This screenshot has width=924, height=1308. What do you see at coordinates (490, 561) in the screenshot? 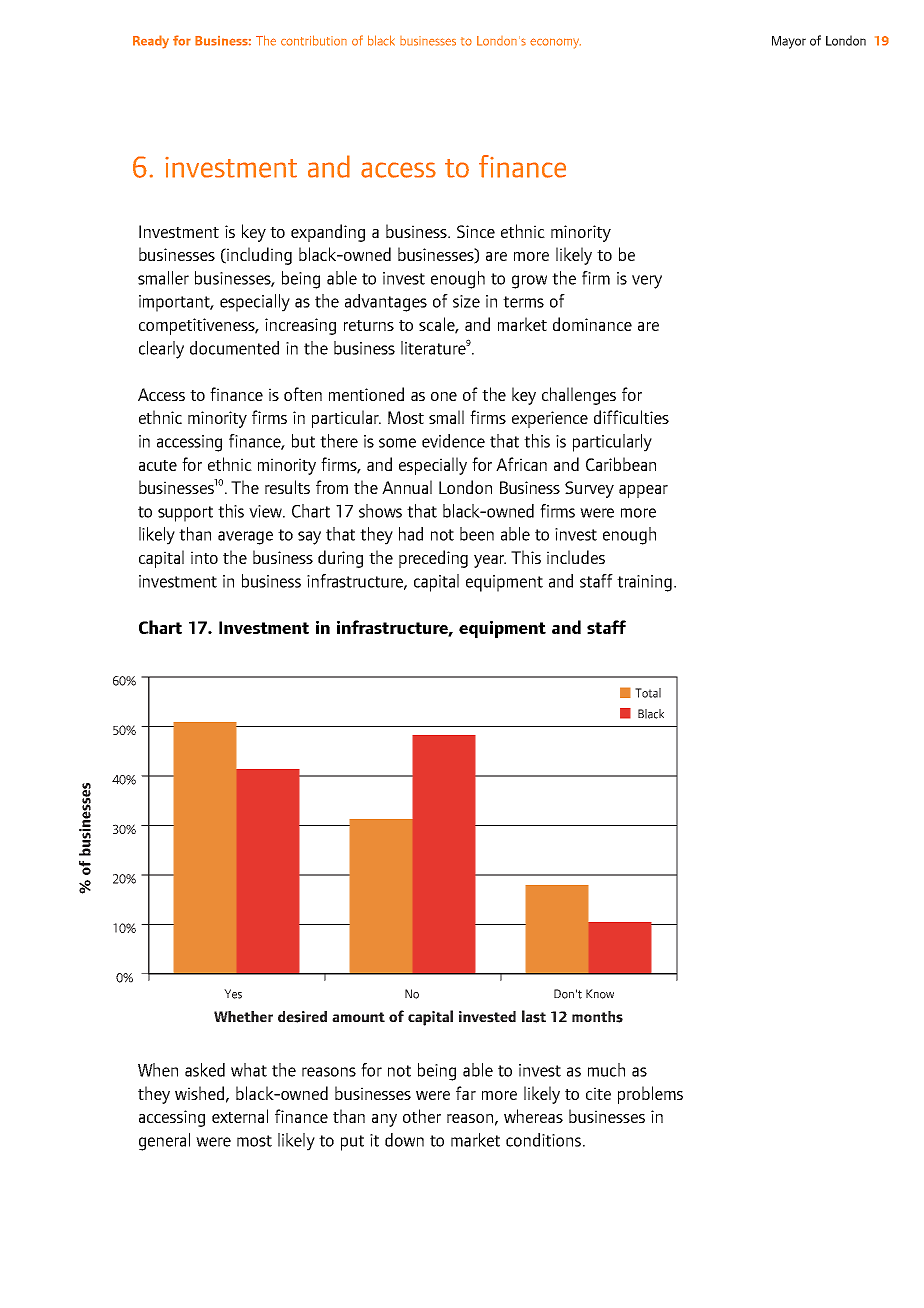
I see `year` at bounding box center [490, 561].
